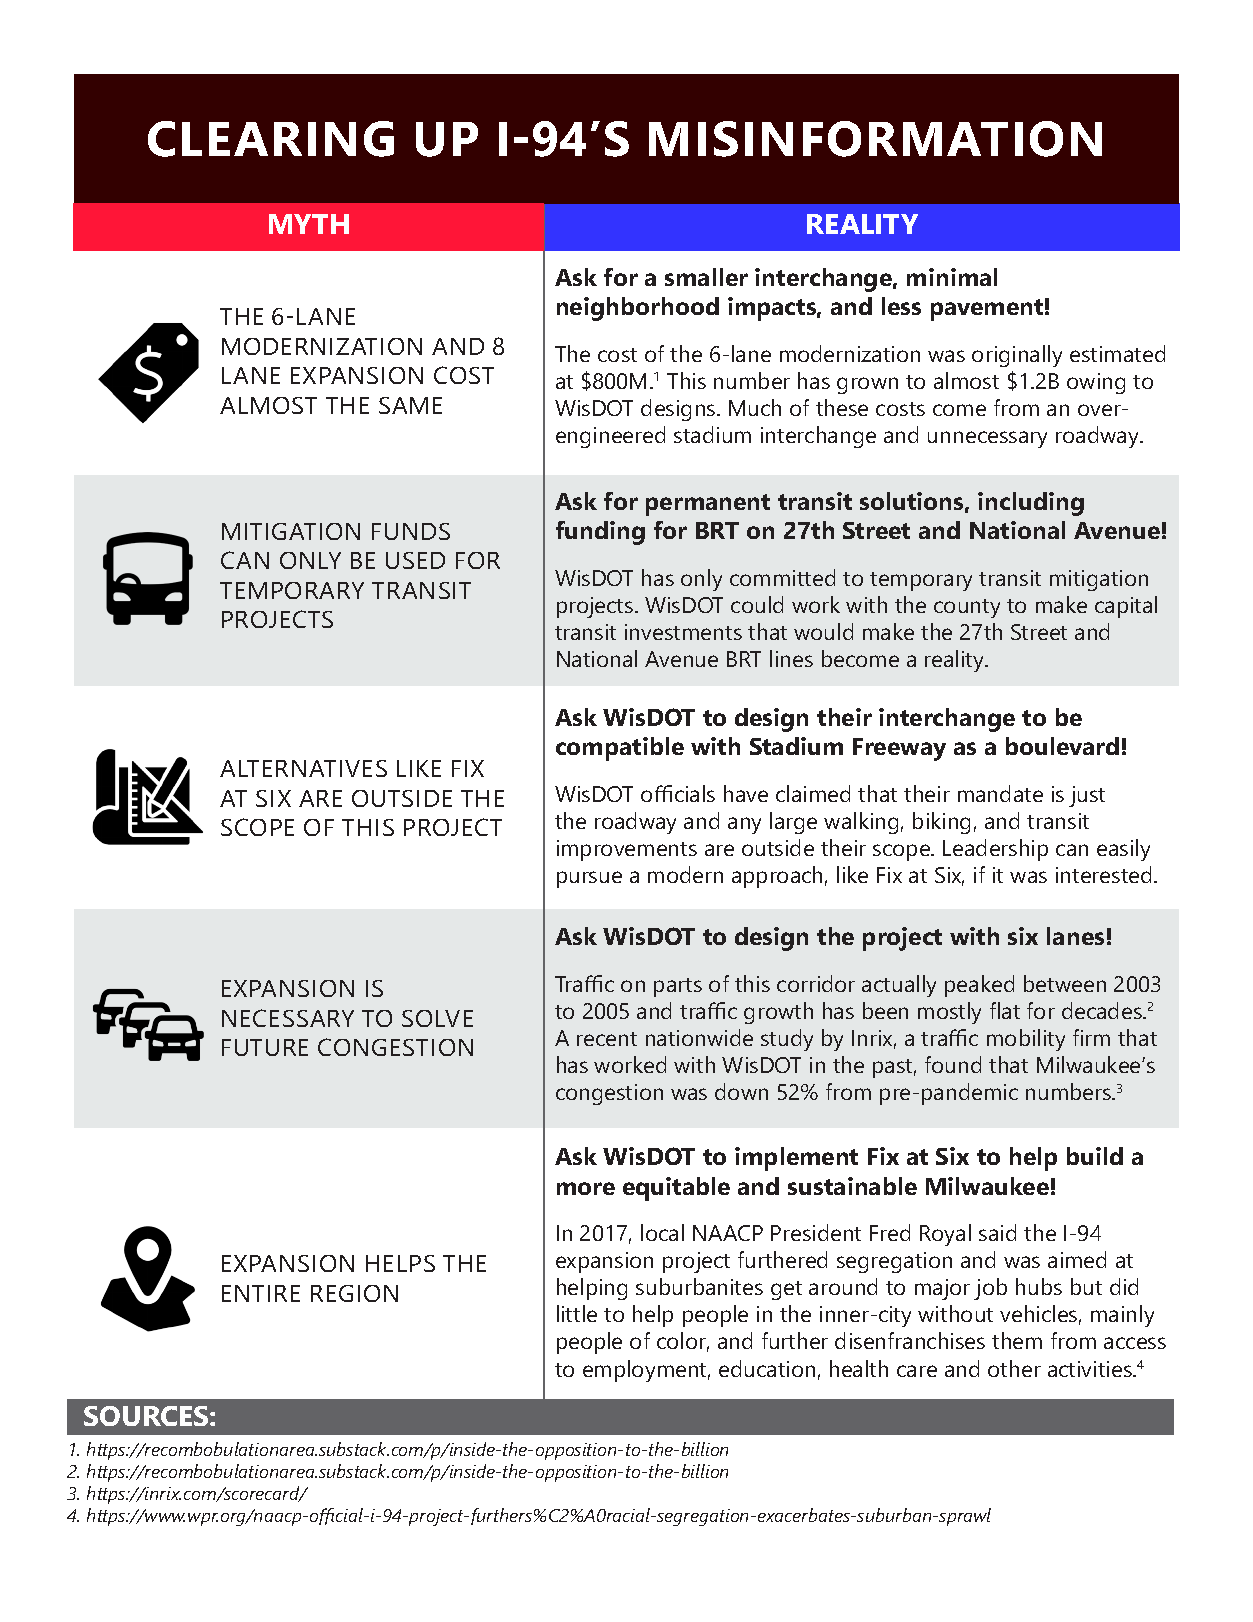 The width and height of the image is (1253, 1622). Describe the element at coordinates (952, 277) in the image. I see `minimal` at that location.
